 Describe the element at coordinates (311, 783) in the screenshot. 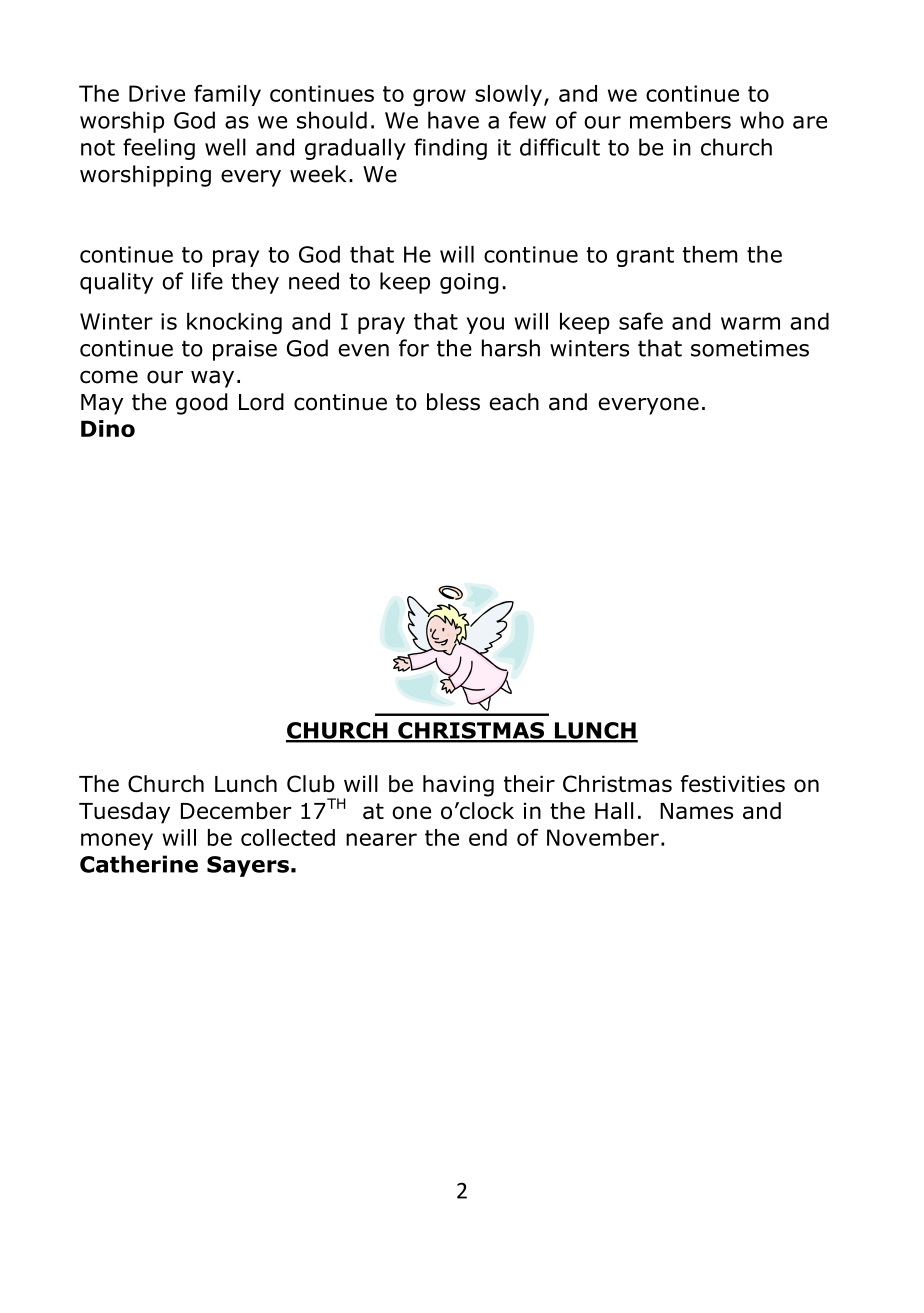

I see `Club` at that location.
